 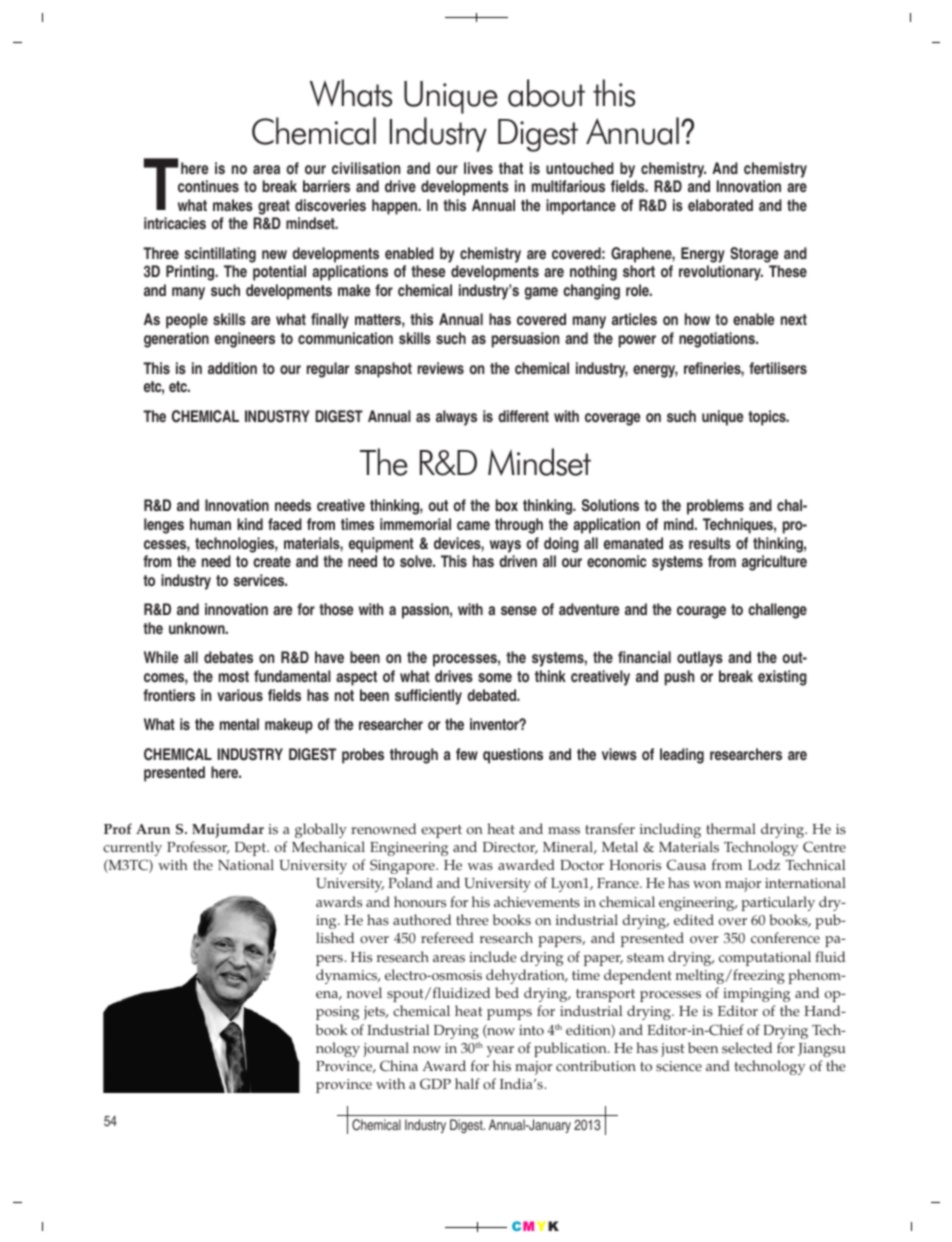 I want to click on China, so click(x=399, y=1066).
